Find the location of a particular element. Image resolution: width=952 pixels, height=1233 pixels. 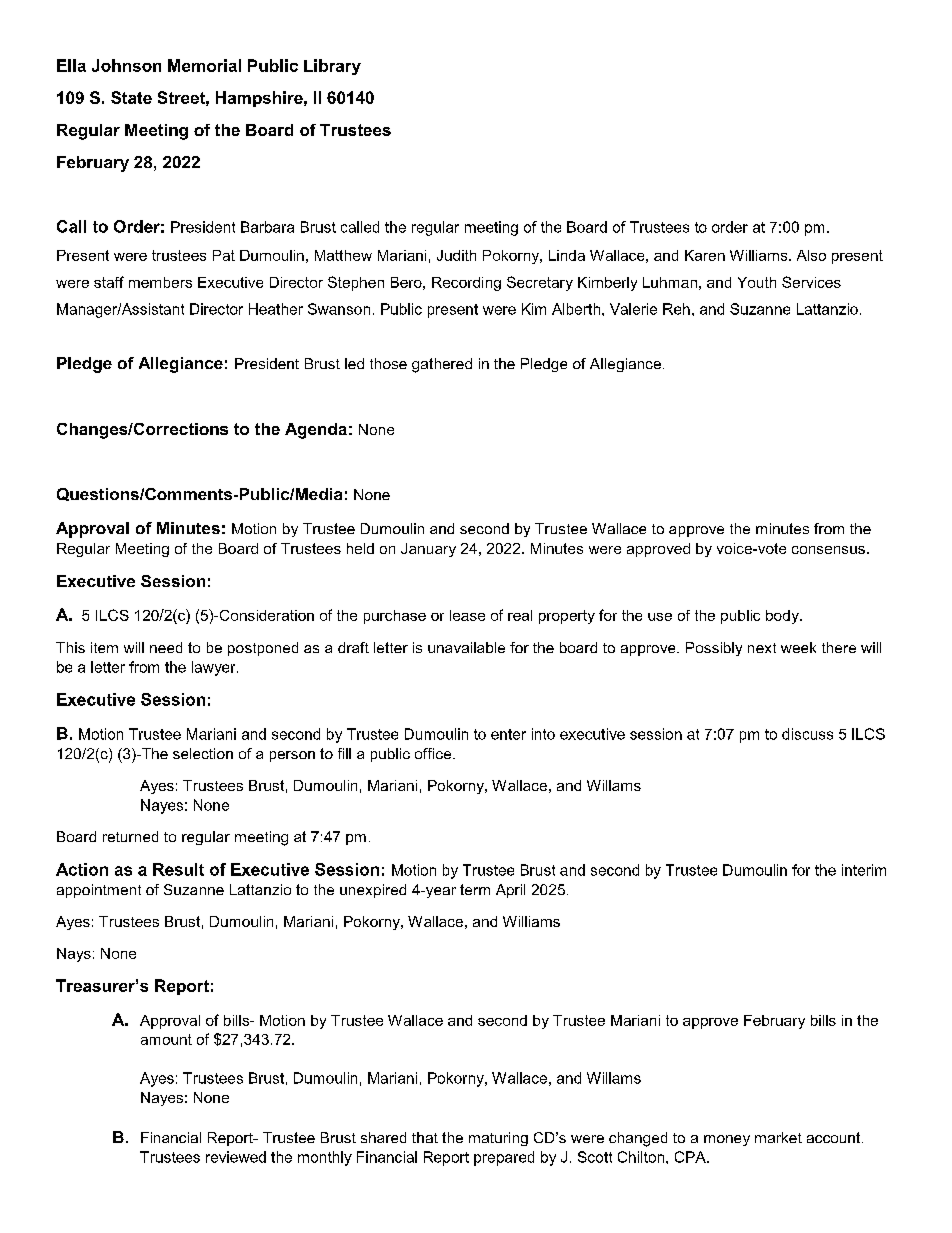

maturing is located at coordinates (498, 1139).
